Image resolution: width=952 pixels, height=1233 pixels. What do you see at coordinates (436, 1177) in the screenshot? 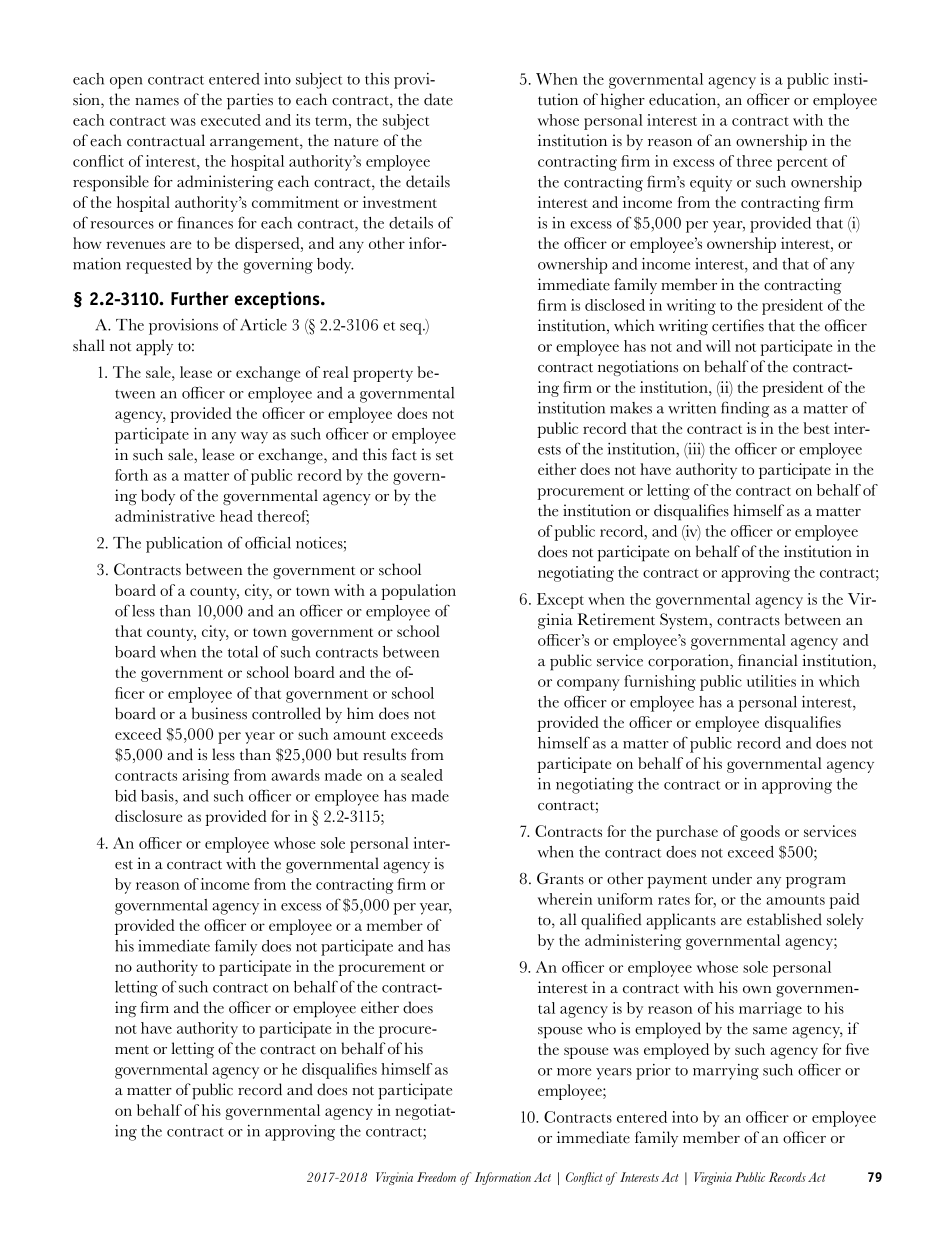
I see `Freedom` at bounding box center [436, 1177].
